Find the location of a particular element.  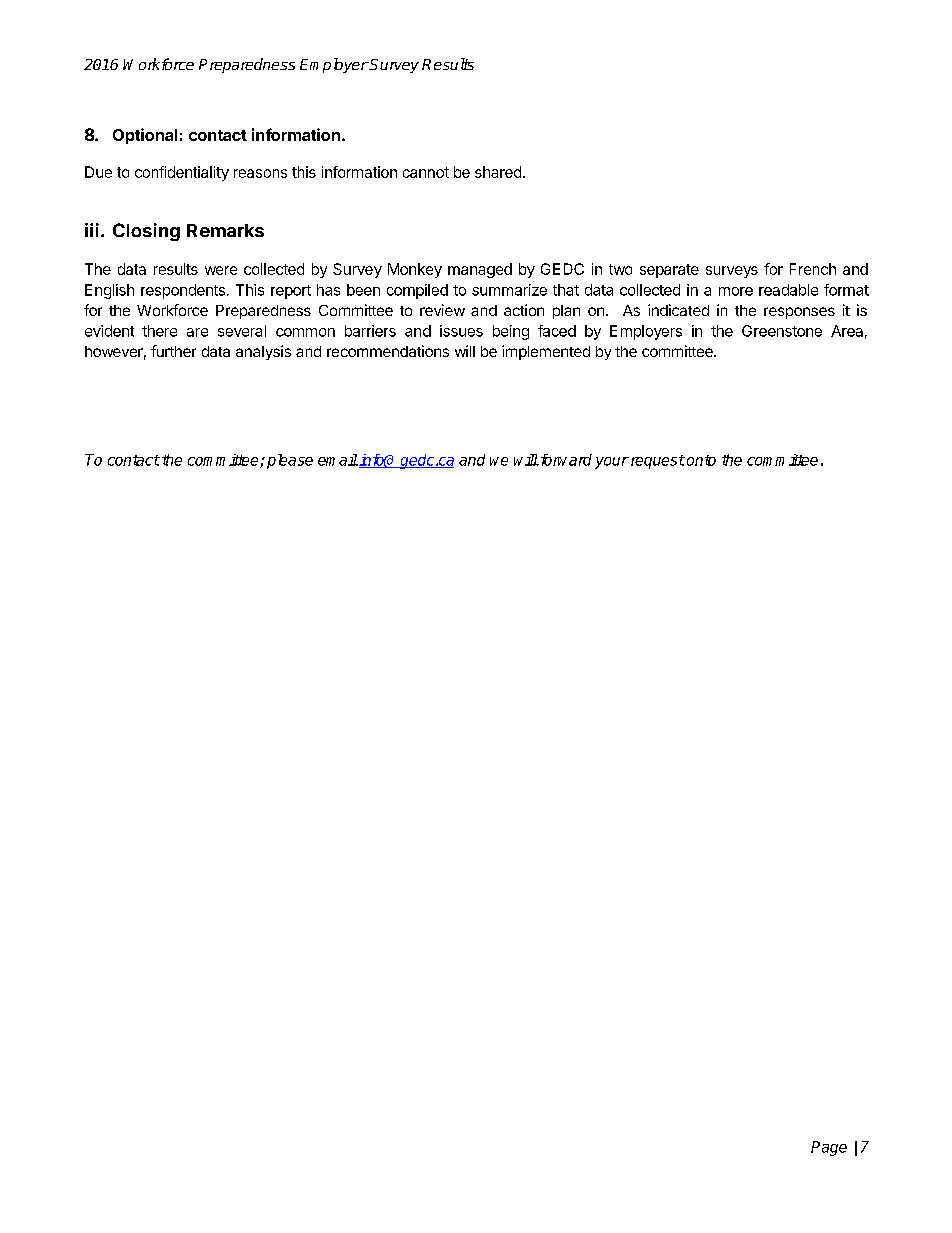

confidentiality is located at coordinates (182, 173).
